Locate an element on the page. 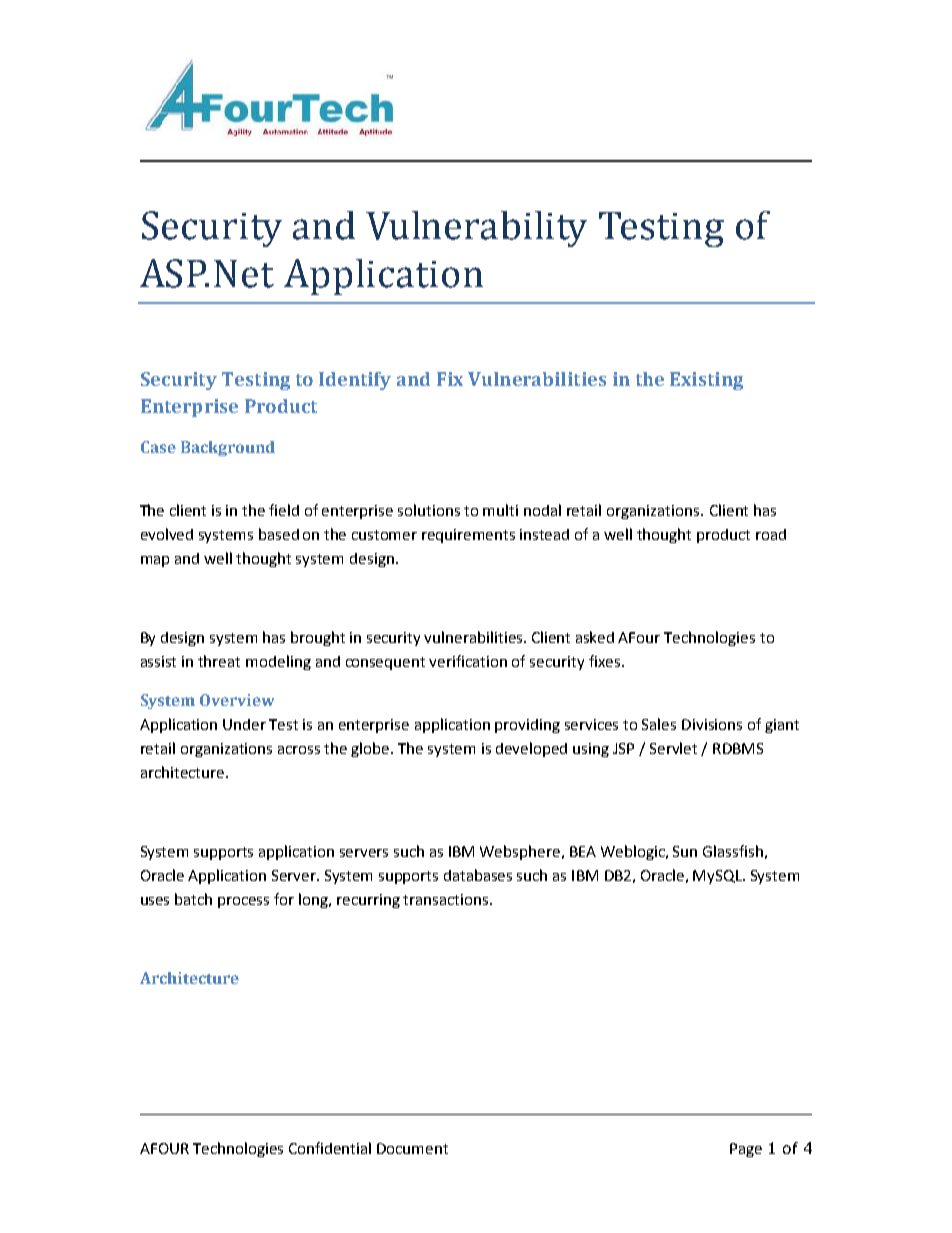 The image size is (952, 1233). process is located at coordinates (243, 902).
